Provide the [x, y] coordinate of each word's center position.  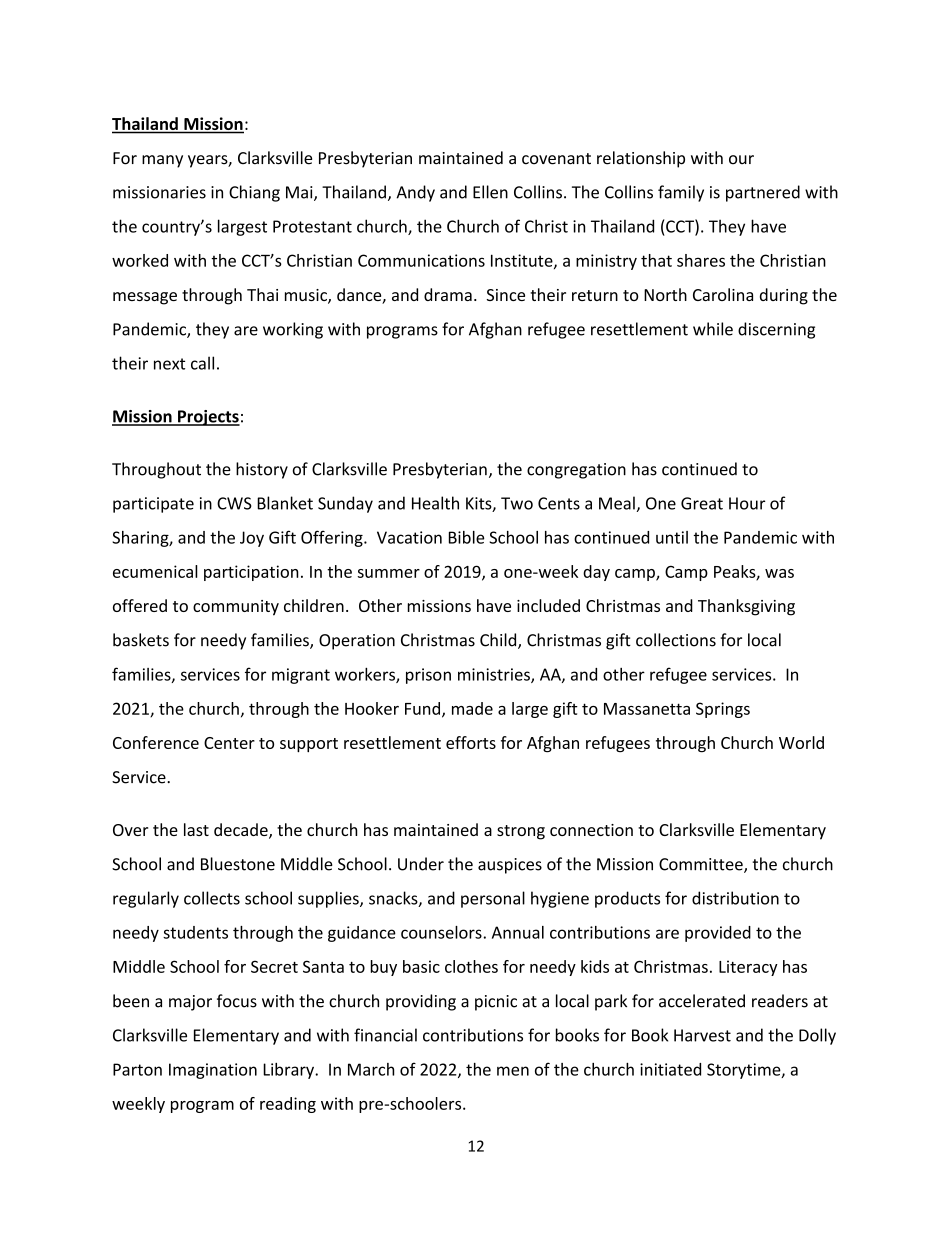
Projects [208, 418]
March [371, 1069]
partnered [763, 193]
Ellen [490, 192]
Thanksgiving [746, 607]
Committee [702, 865]
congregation [576, 471]
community [236, 608]
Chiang [254, 193]
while [713, 329]
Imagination [213, 1071]
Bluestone [238, 864]
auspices [510, 866]
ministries [495, 675]
